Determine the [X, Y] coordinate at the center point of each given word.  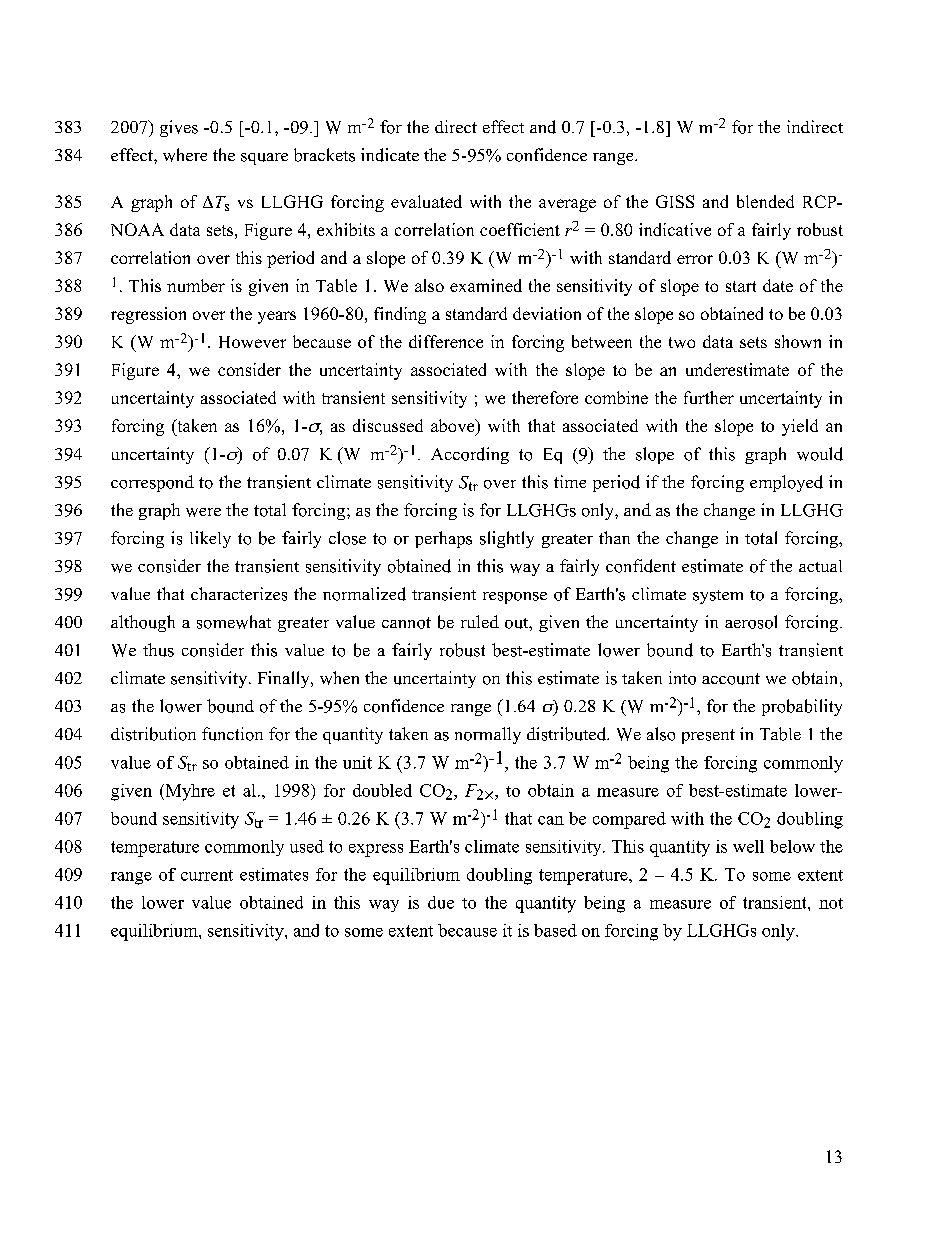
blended [765, 201]
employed [786, 483]
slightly [507, 539]
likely [210, 539]
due [441, 902]
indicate [390, 155]
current [207, 875]
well [748, 846]
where [185, 155]
